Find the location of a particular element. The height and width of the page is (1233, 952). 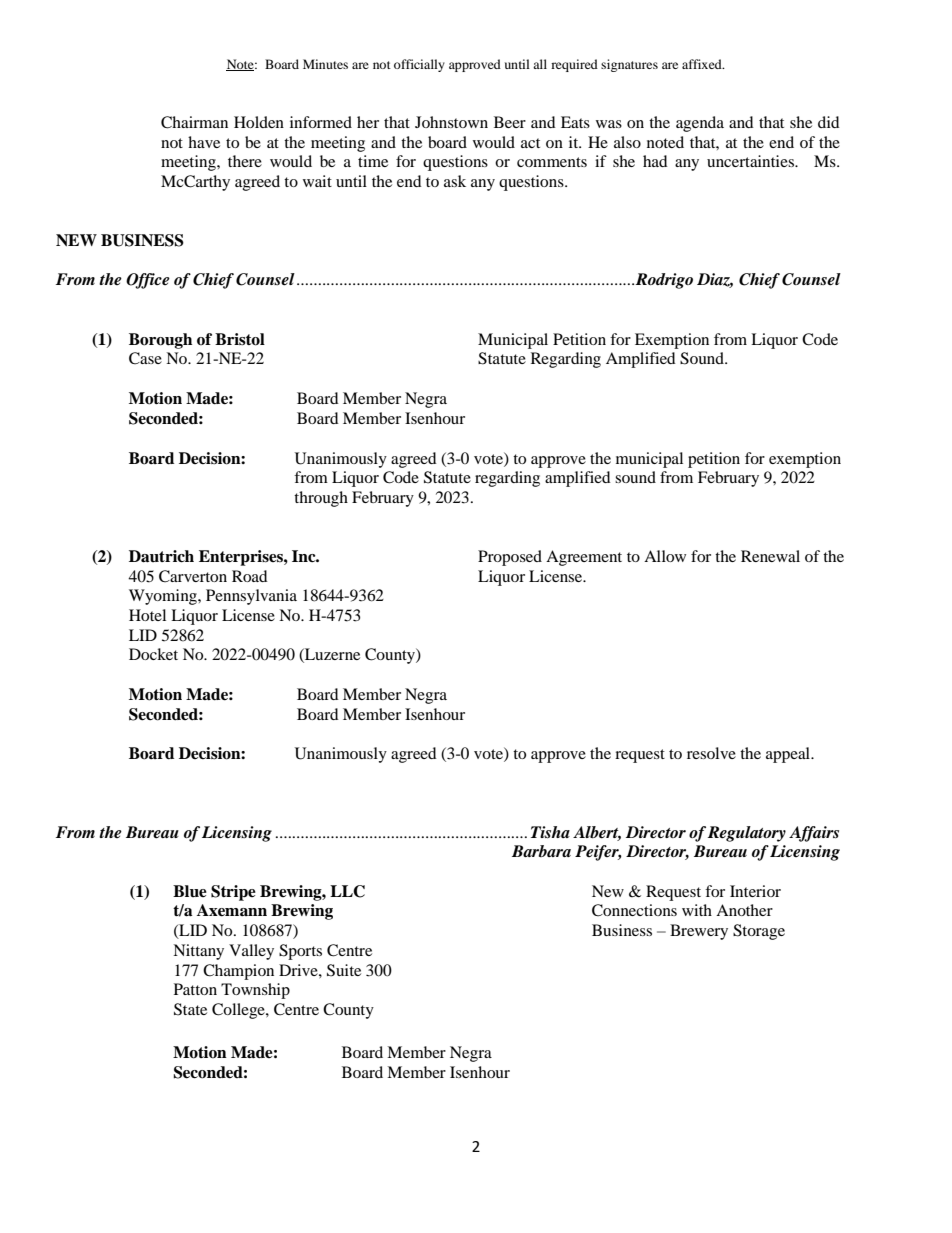

Docket is located at coordinates (153, 654).
